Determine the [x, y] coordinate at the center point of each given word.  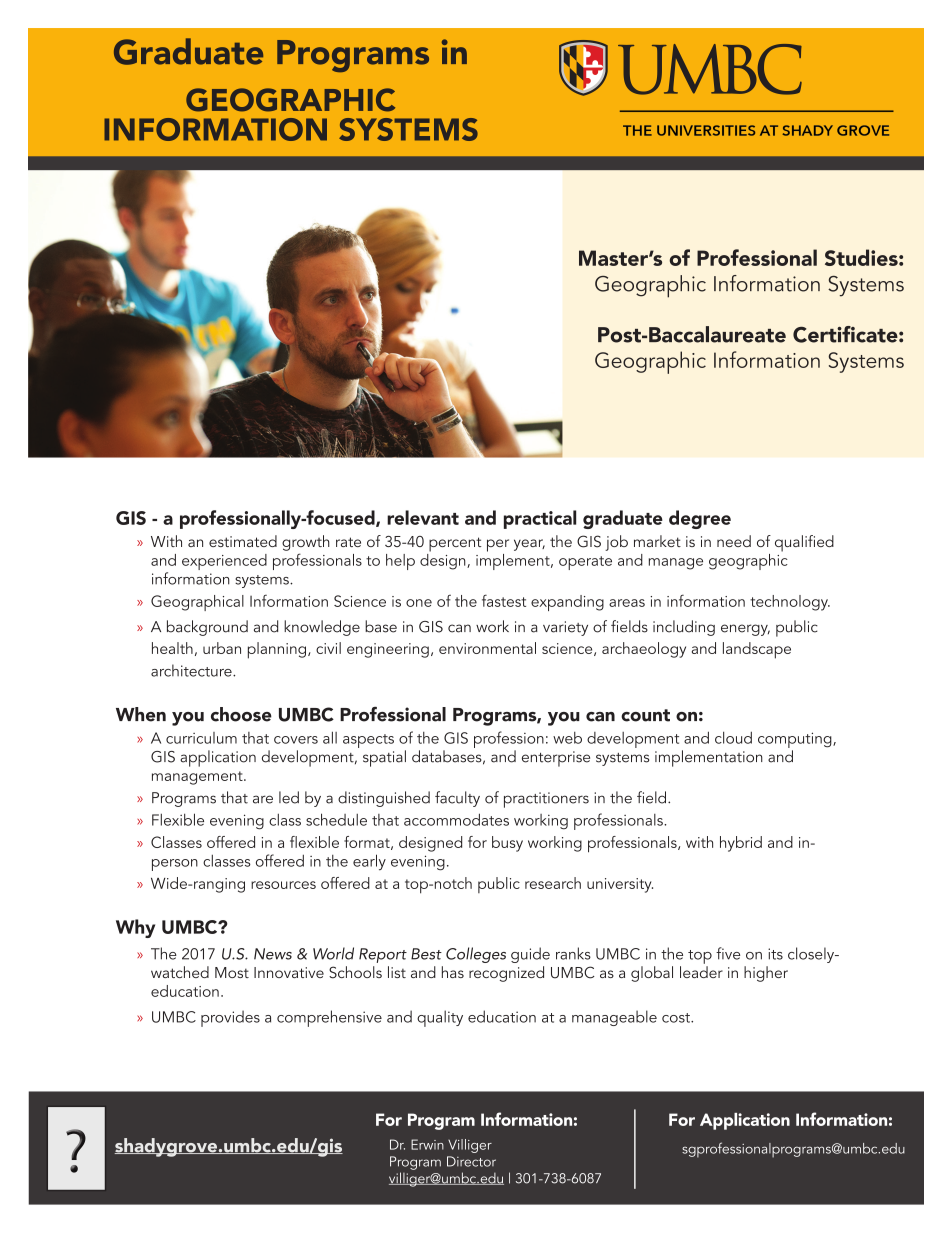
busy [507, 844]
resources [283, 885]
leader [701, 972]
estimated [243, 541]
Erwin [427, 1144]
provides [230, 1018]
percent [455, 544]
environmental [487, 648]
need [734, 541]
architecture [192, 670]
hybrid [741, 844]
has [453, 972]
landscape [757, 650]
